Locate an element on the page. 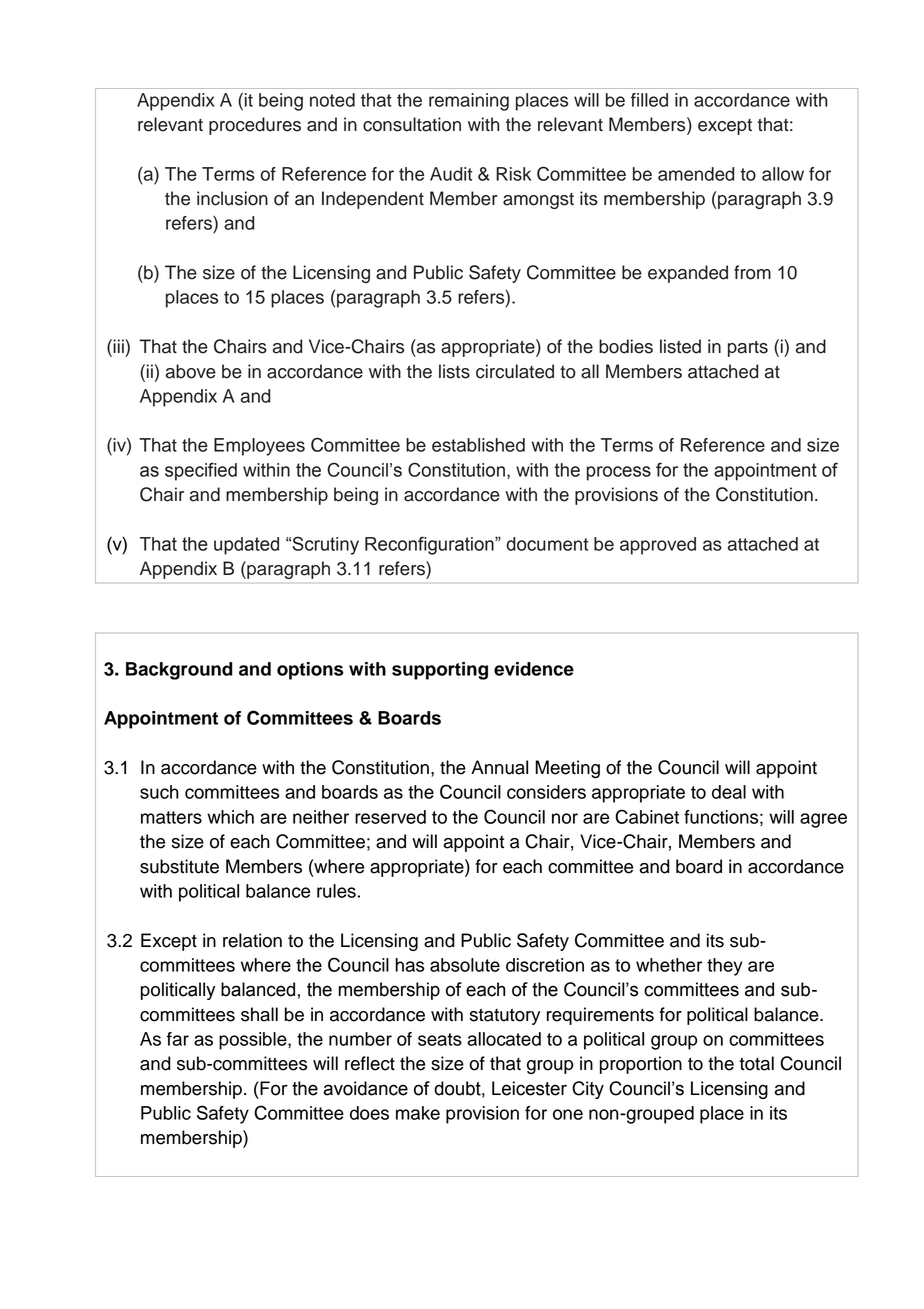 The width and height of the document is (924, 1309). remaining is located at coordinates (469, 102).
